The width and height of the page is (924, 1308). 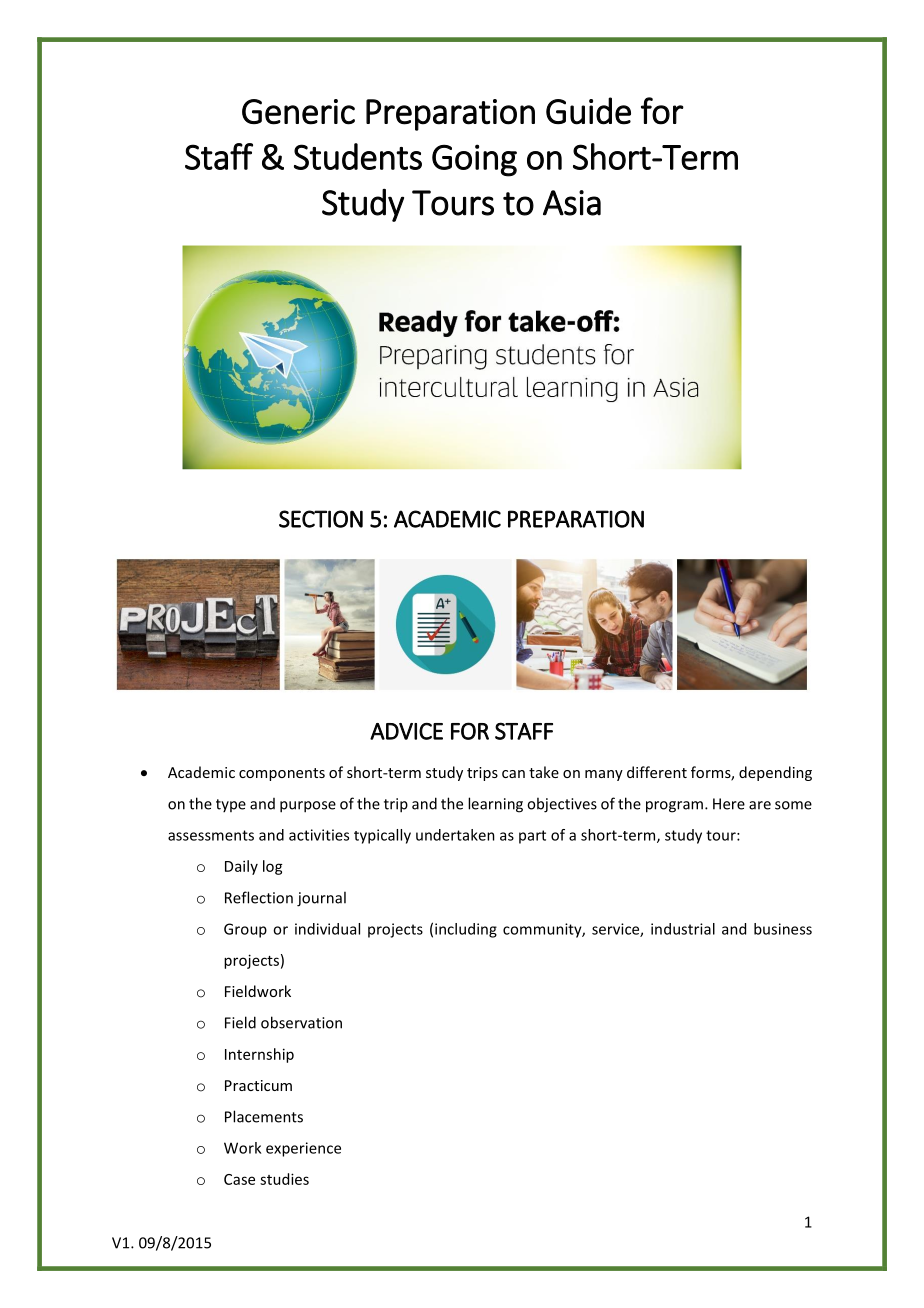 What do you see at coordinates (406, 731) in the page?
I see `ADVICE` at bounding box center [406, 731].
